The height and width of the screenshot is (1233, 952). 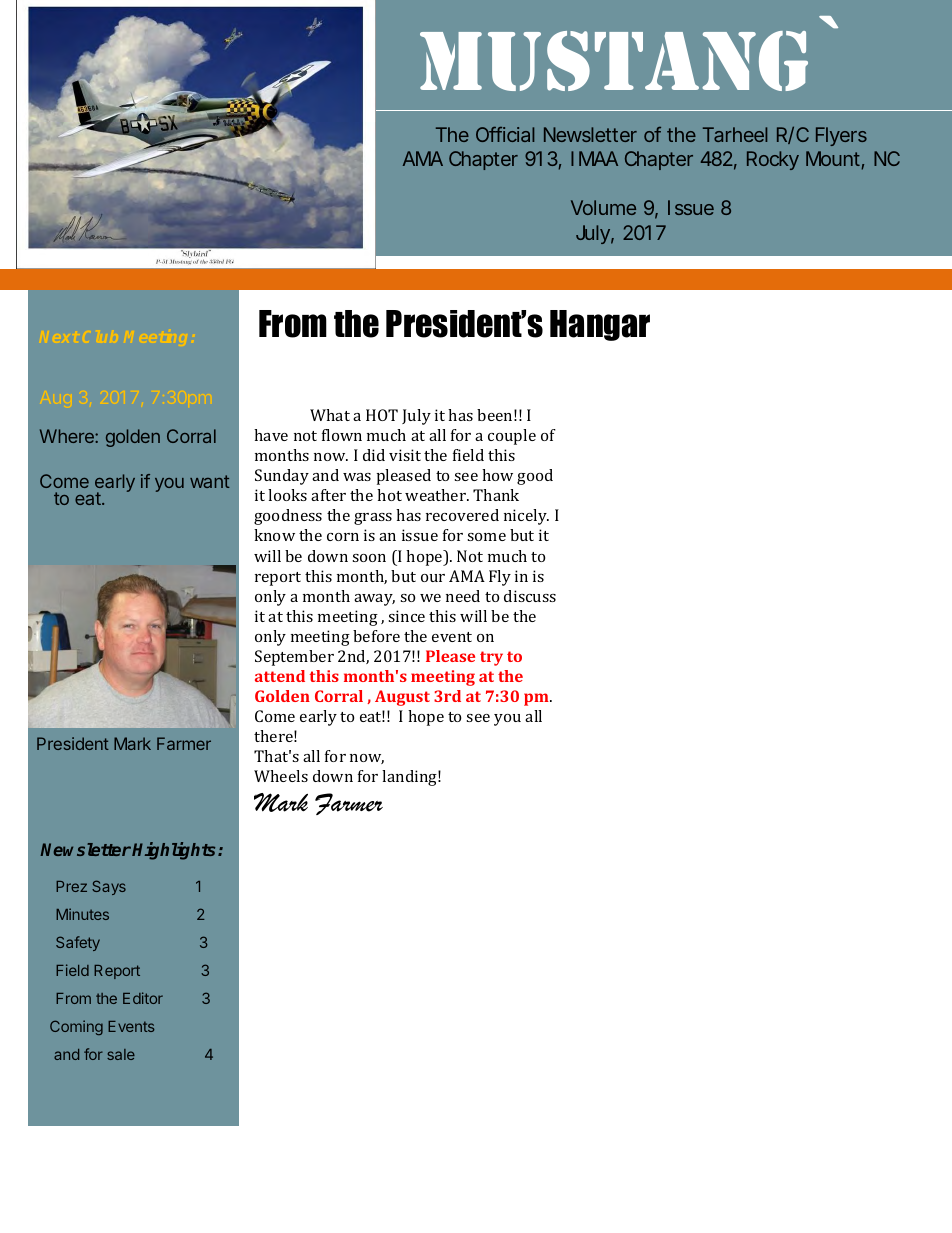 What do you see at coordinates (121, 1054) in the screenshot?
I see `sale` at bounding box center [121, 1054].
